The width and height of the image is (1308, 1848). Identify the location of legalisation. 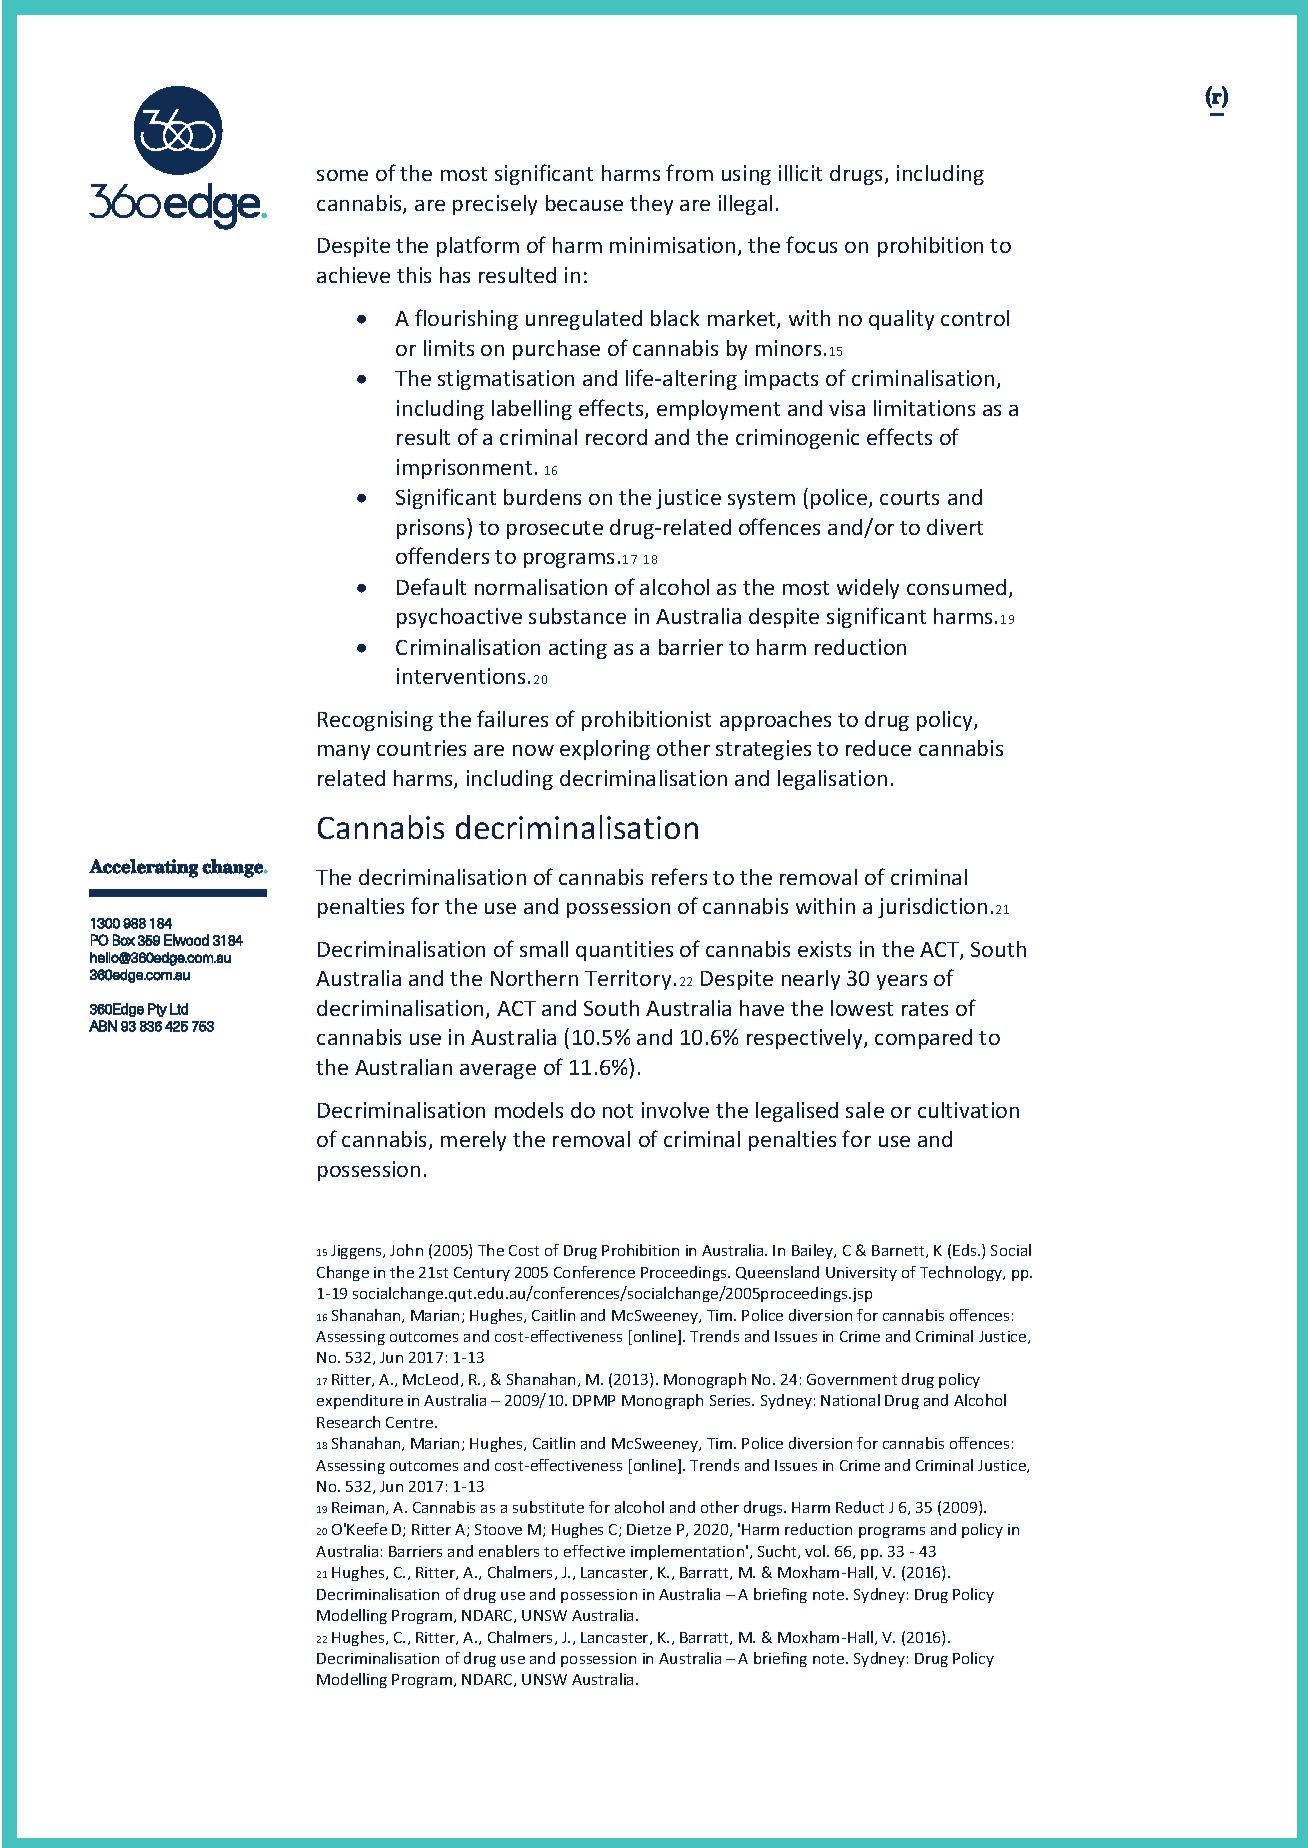
(832, 780).
